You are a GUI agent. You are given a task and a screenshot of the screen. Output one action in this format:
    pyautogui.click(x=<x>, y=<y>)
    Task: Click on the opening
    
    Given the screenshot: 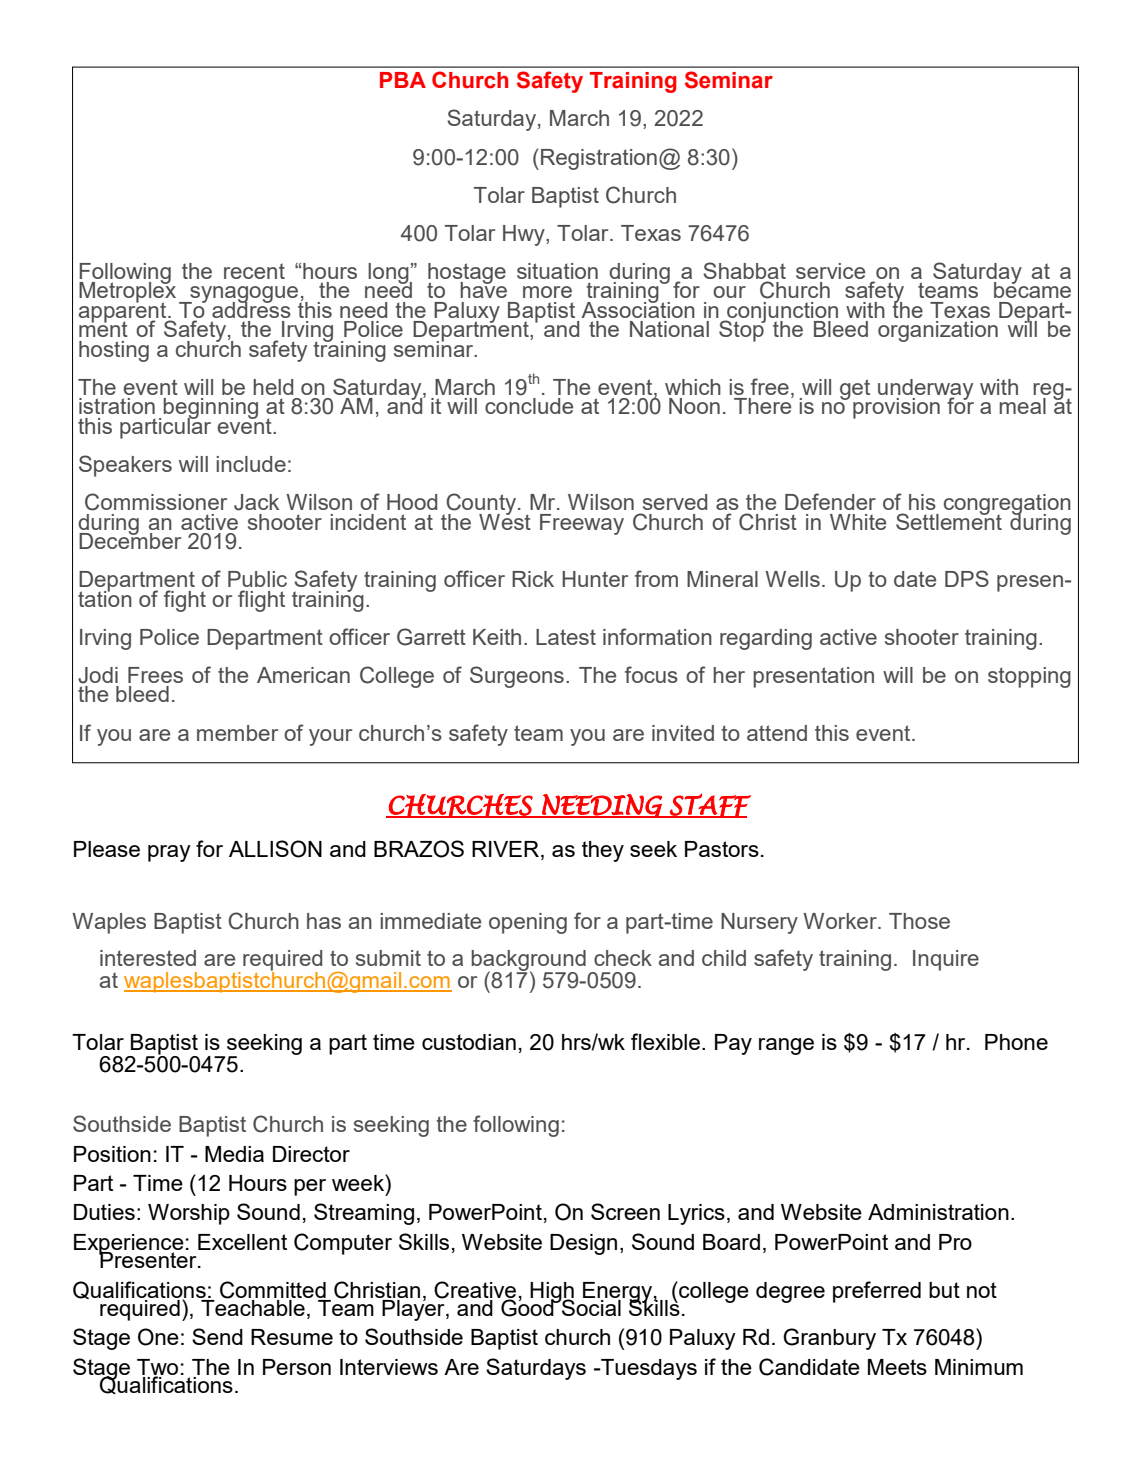 What is the action you would take?
    pyautogui.click(x=528, y=923)
